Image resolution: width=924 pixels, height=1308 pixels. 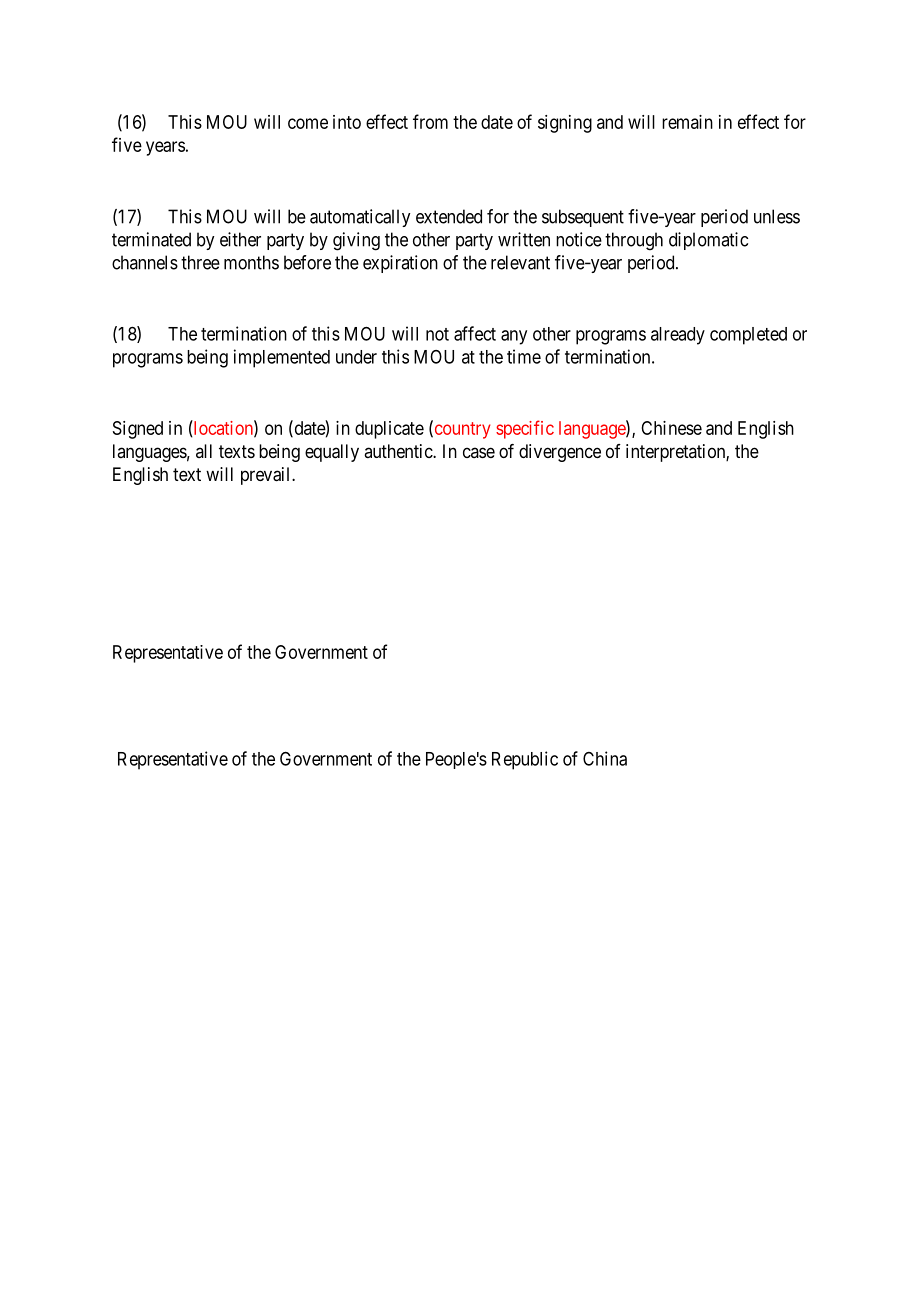 I want to click on divergence, so click(x=560, y=453).
